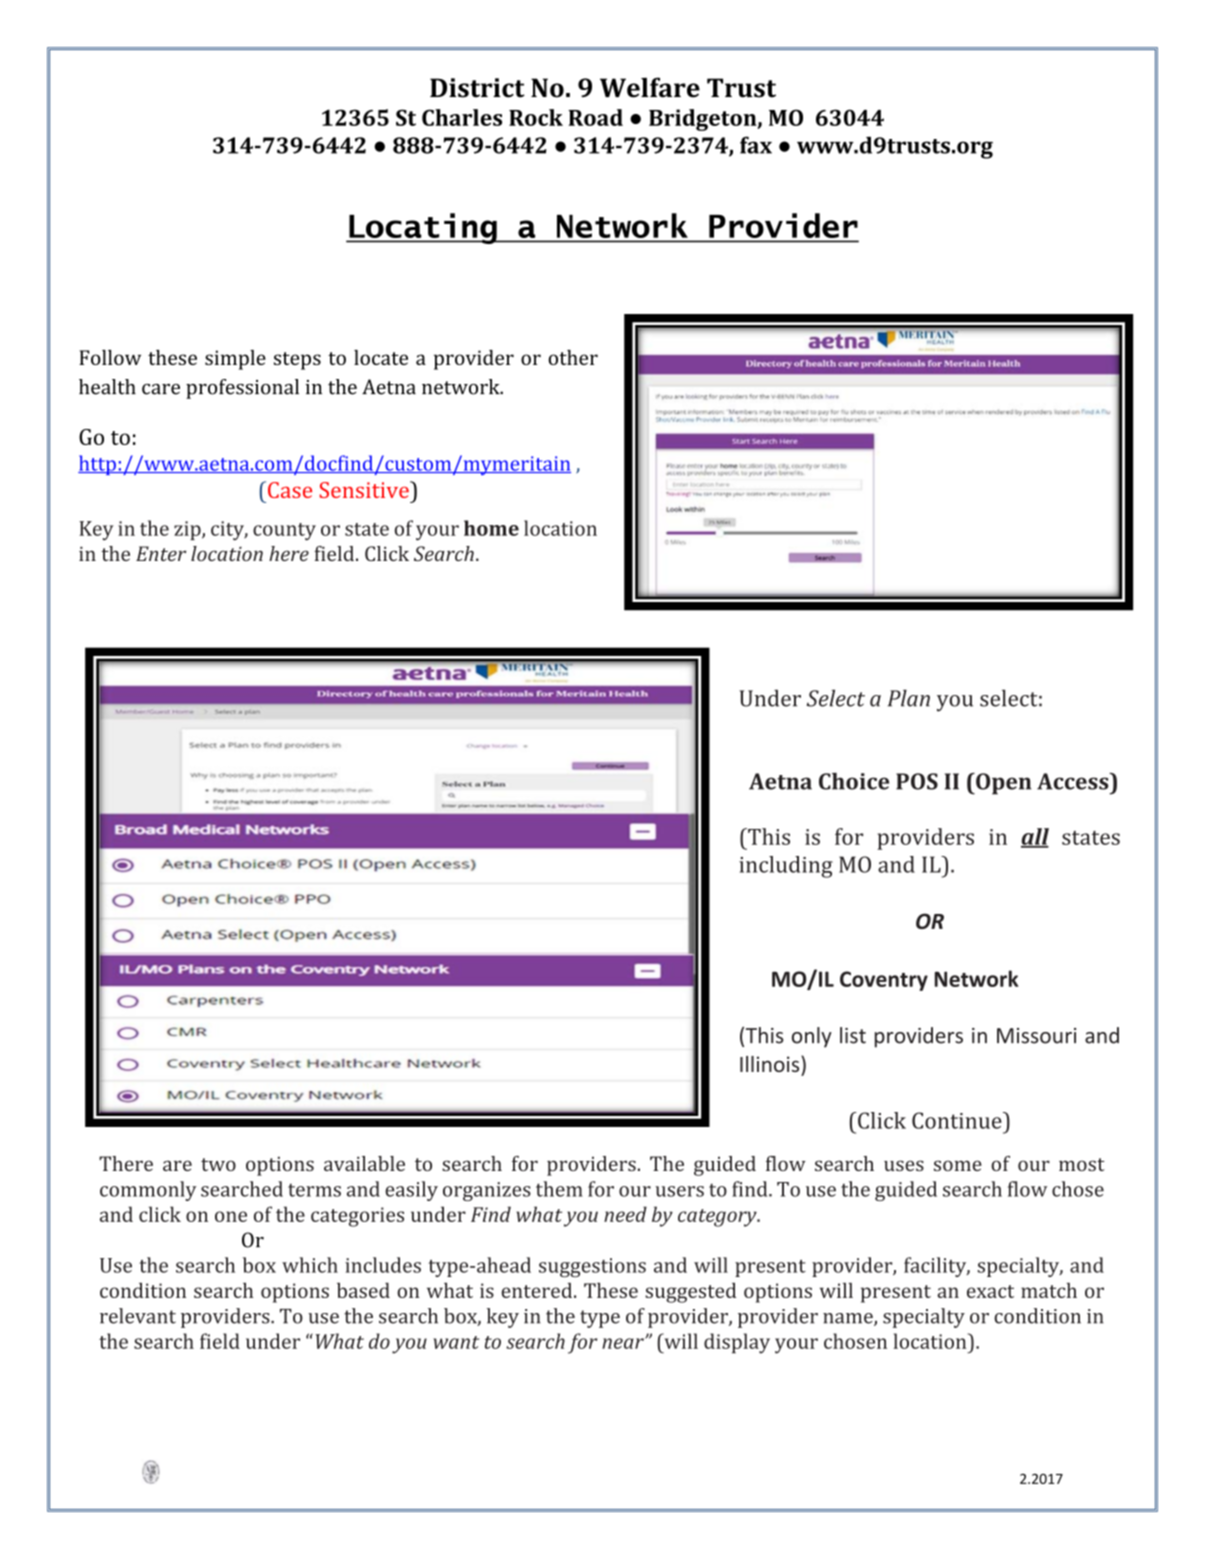 The width and height of the screenshot is (1205, 1559). What do you see at coordinates (756, 145) in the screenshot?
I see `fax` at bounding box center [756, 145].
